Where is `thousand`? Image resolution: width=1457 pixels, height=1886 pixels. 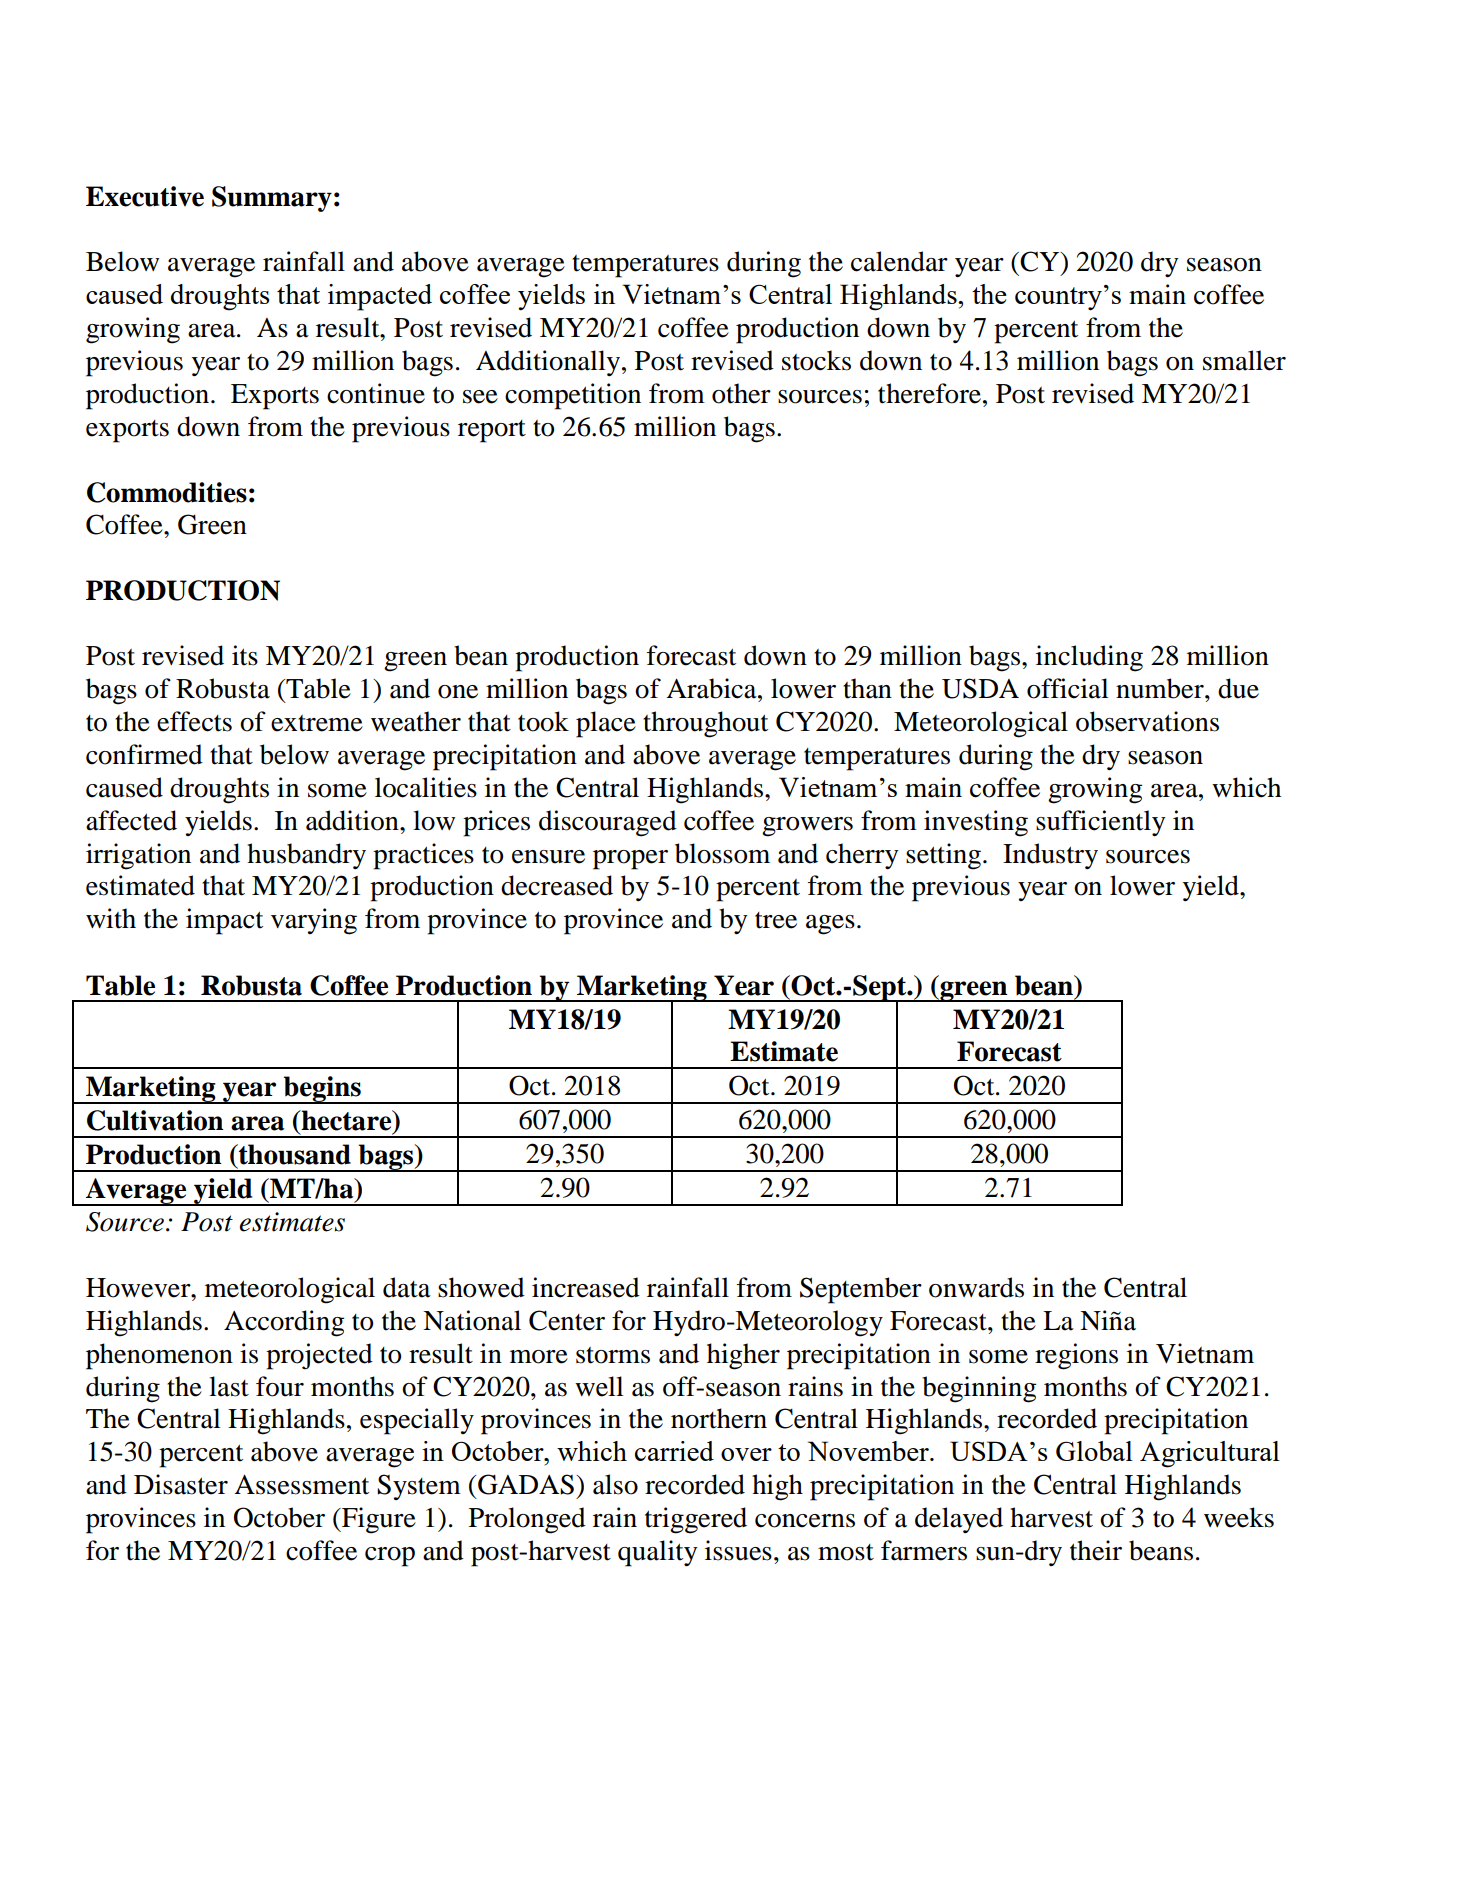
thousand is located at coordinates (294, 1154).
